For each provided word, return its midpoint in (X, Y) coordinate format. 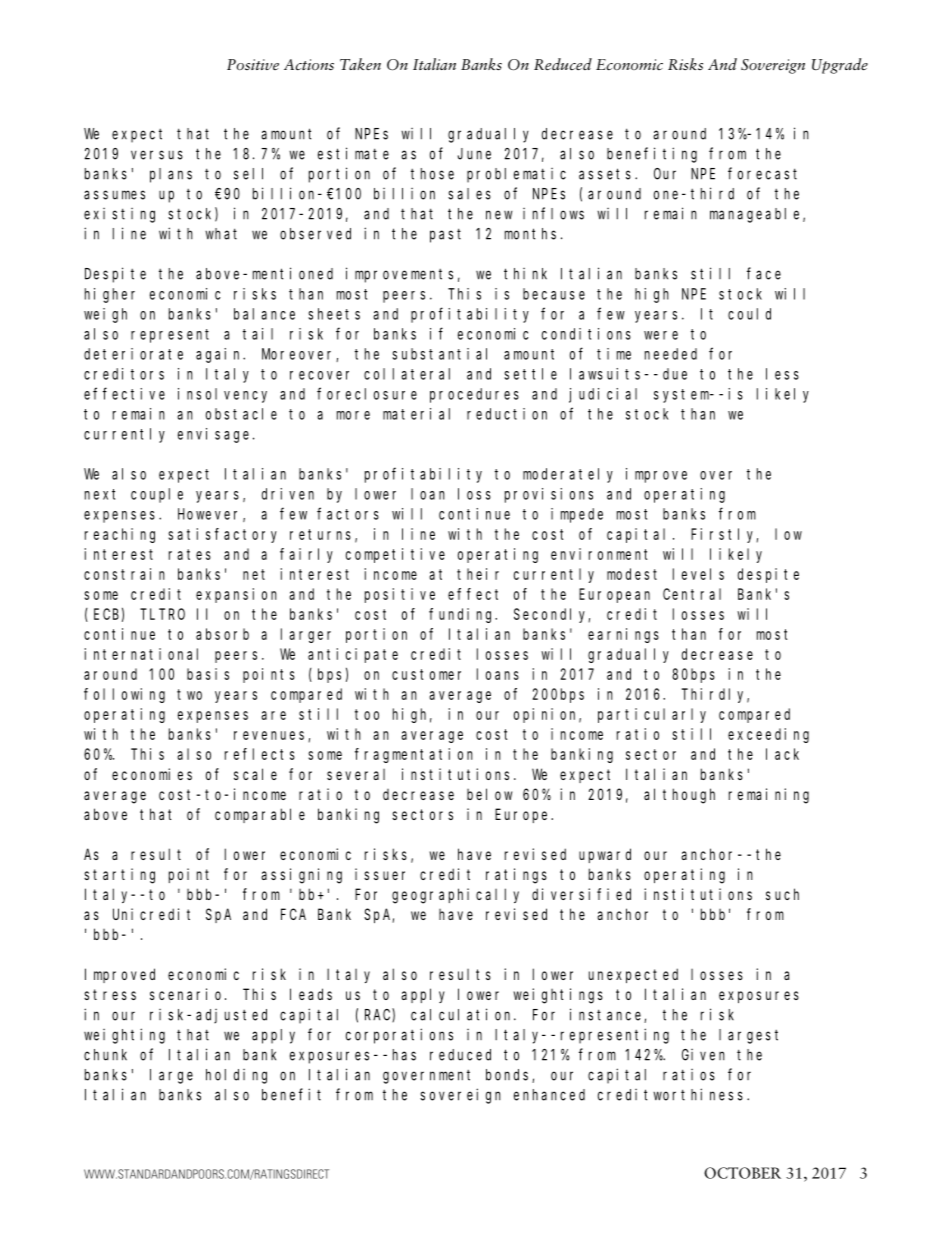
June (474, 154)
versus (157, 155)
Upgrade (840, 66)
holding (236, 1076)
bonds (509, 1076)
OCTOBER (742, 1173)
